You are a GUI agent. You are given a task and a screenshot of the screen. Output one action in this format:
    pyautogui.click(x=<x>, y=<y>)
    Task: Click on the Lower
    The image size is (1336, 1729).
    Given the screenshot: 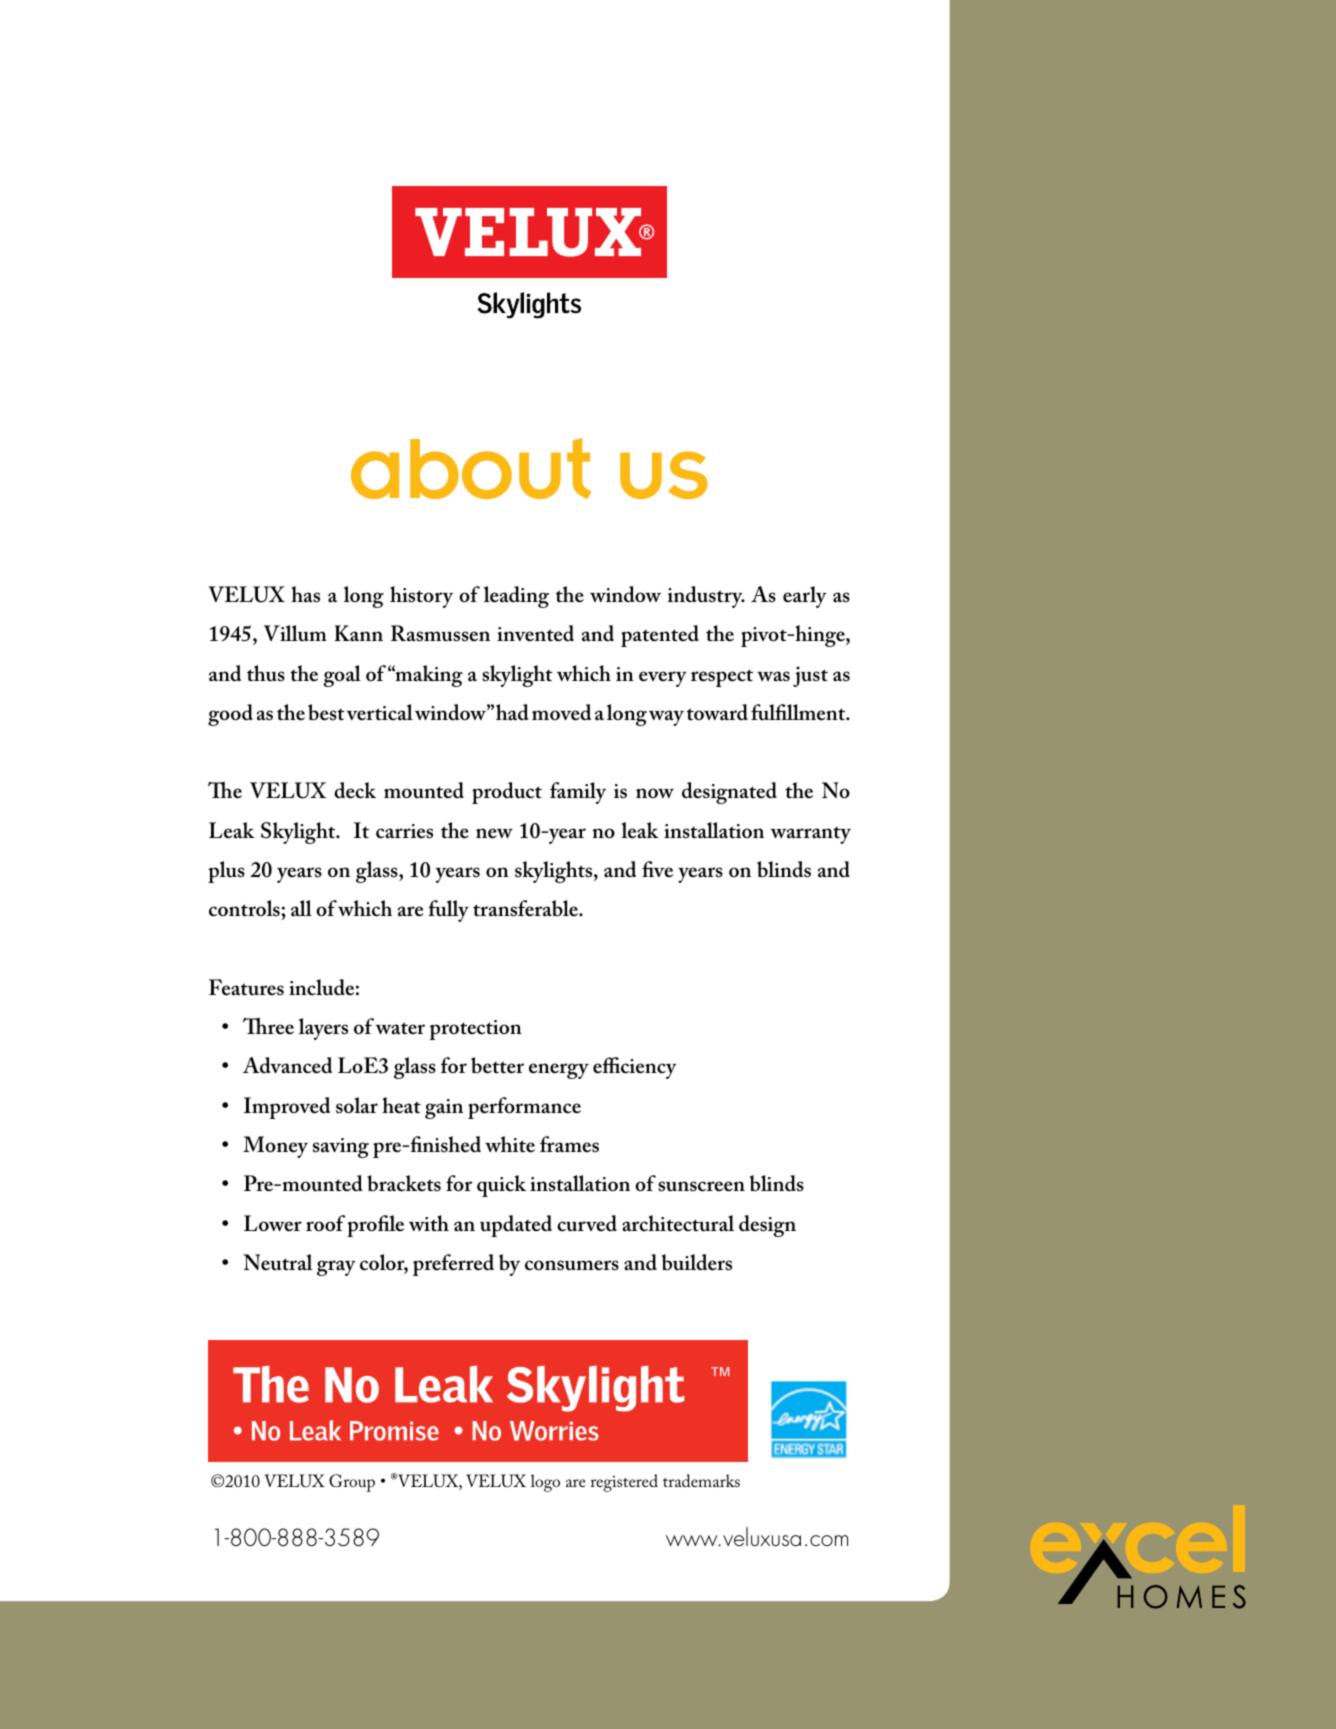 What is the action you would take?
    pyautogui.click(x=273, y=1223)
